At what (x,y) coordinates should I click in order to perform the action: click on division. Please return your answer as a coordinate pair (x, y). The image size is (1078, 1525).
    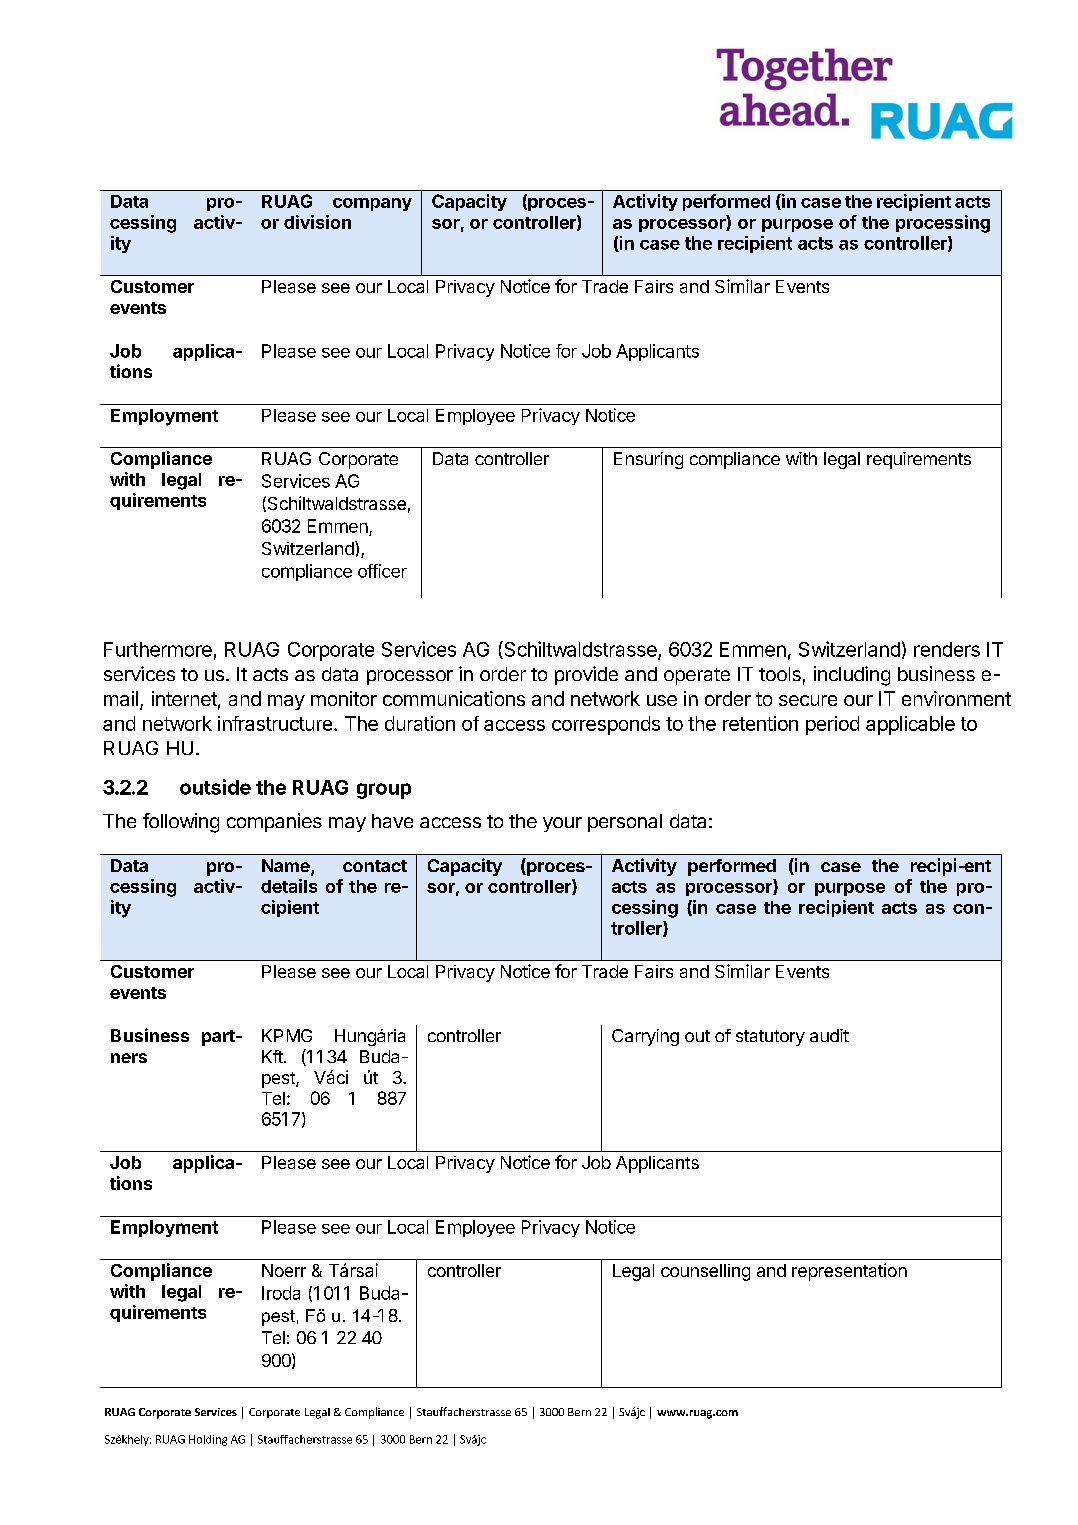
    Looking at the image, I should click on (317, 222).
